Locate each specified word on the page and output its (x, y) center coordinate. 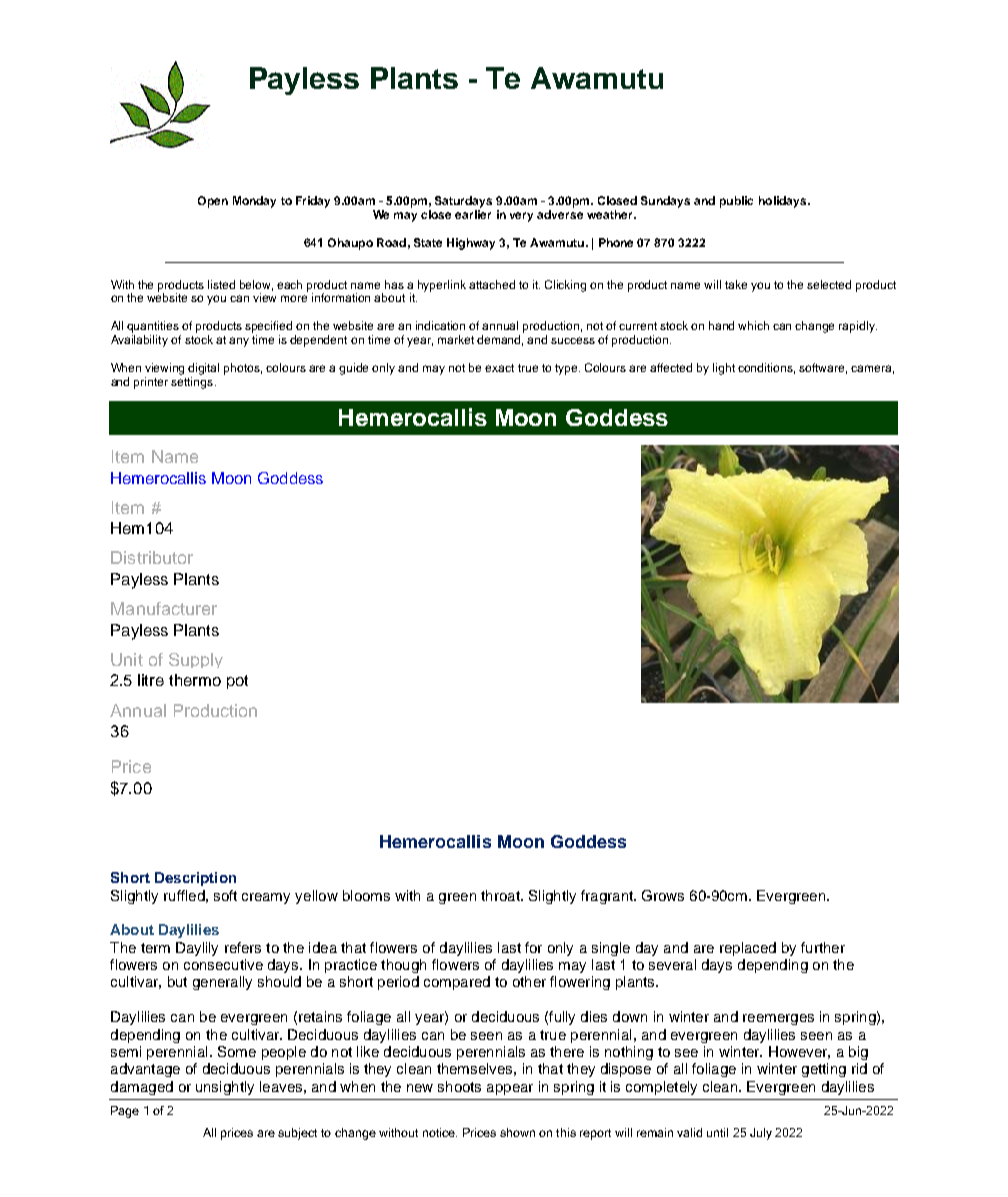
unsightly (225, 1088)
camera (872, 369)
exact (499, 368)
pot (237, 682)
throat (501, 895)
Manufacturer (164, 608)
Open (213, 202)
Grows (663, 895)
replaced (748, 949)
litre (151, 680)
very (521, 217)
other (529, 981)
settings (193, 383)
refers (243, 947)
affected (671, 367)
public (736, 202)
